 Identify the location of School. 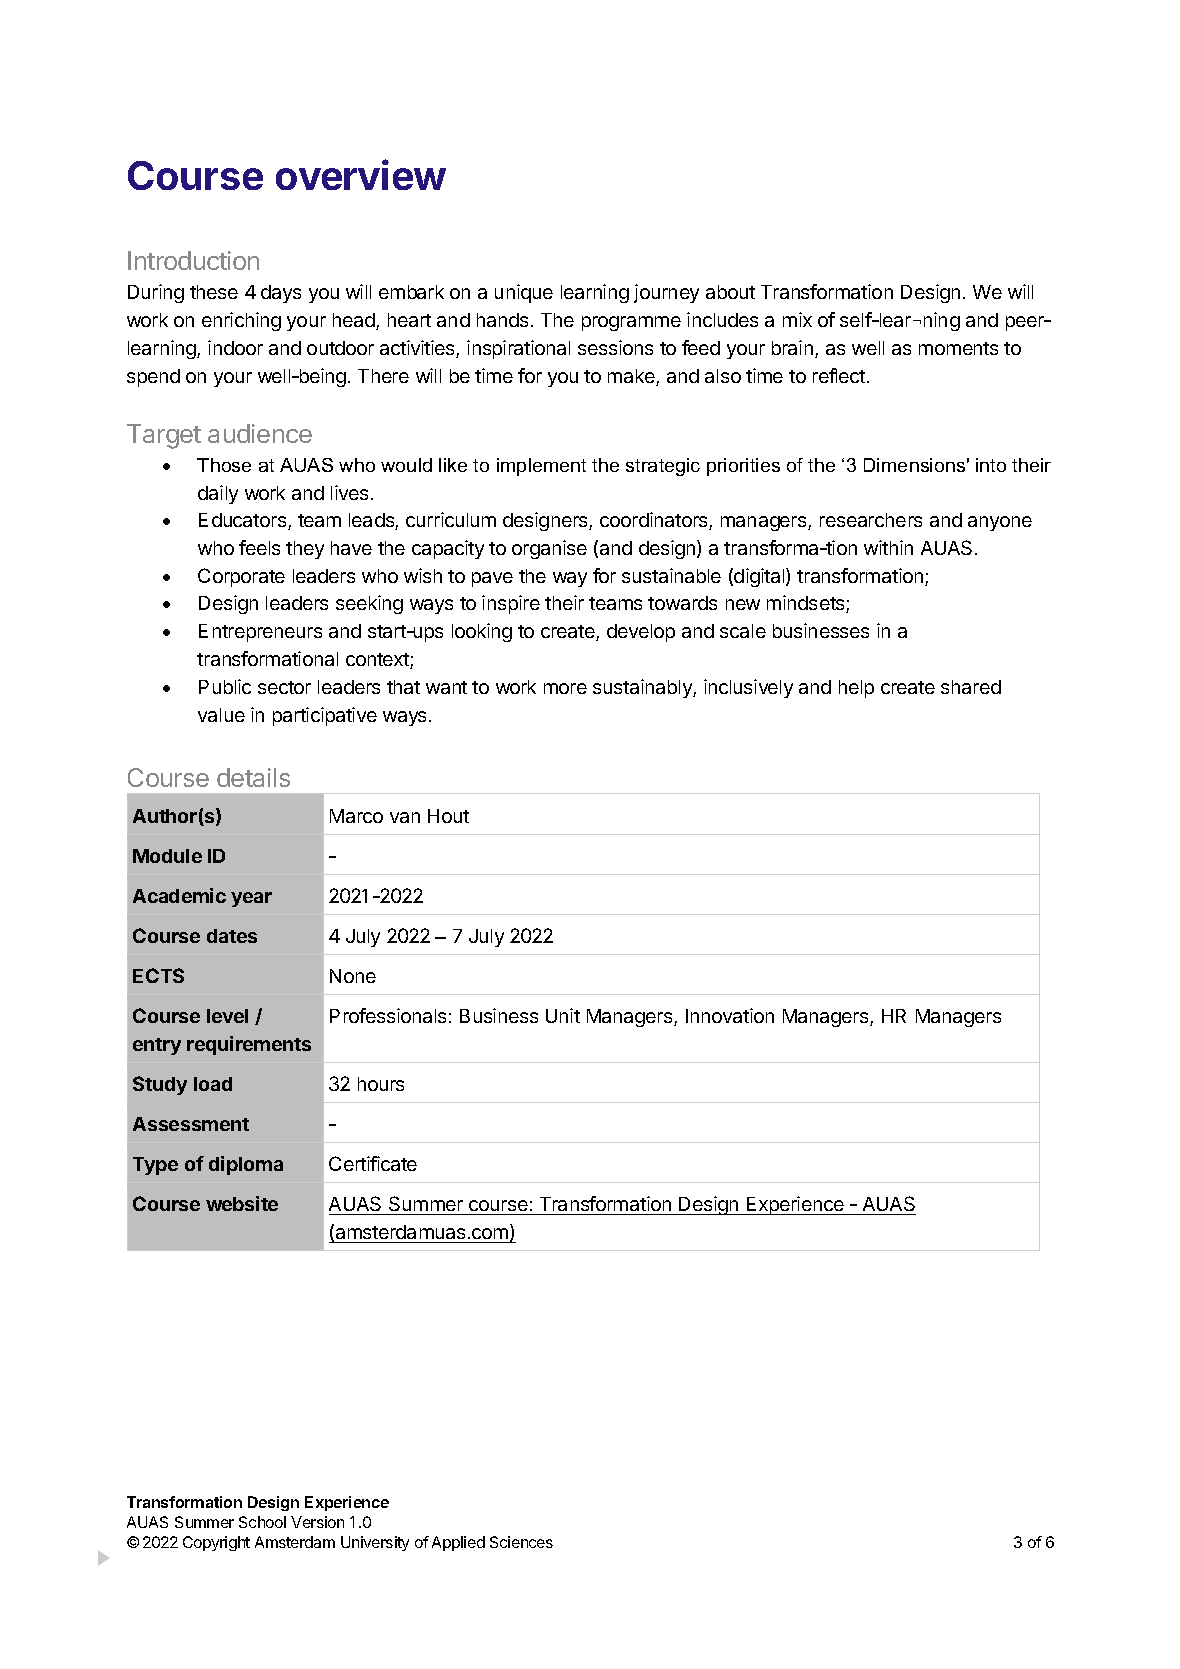
(262, 1522).
